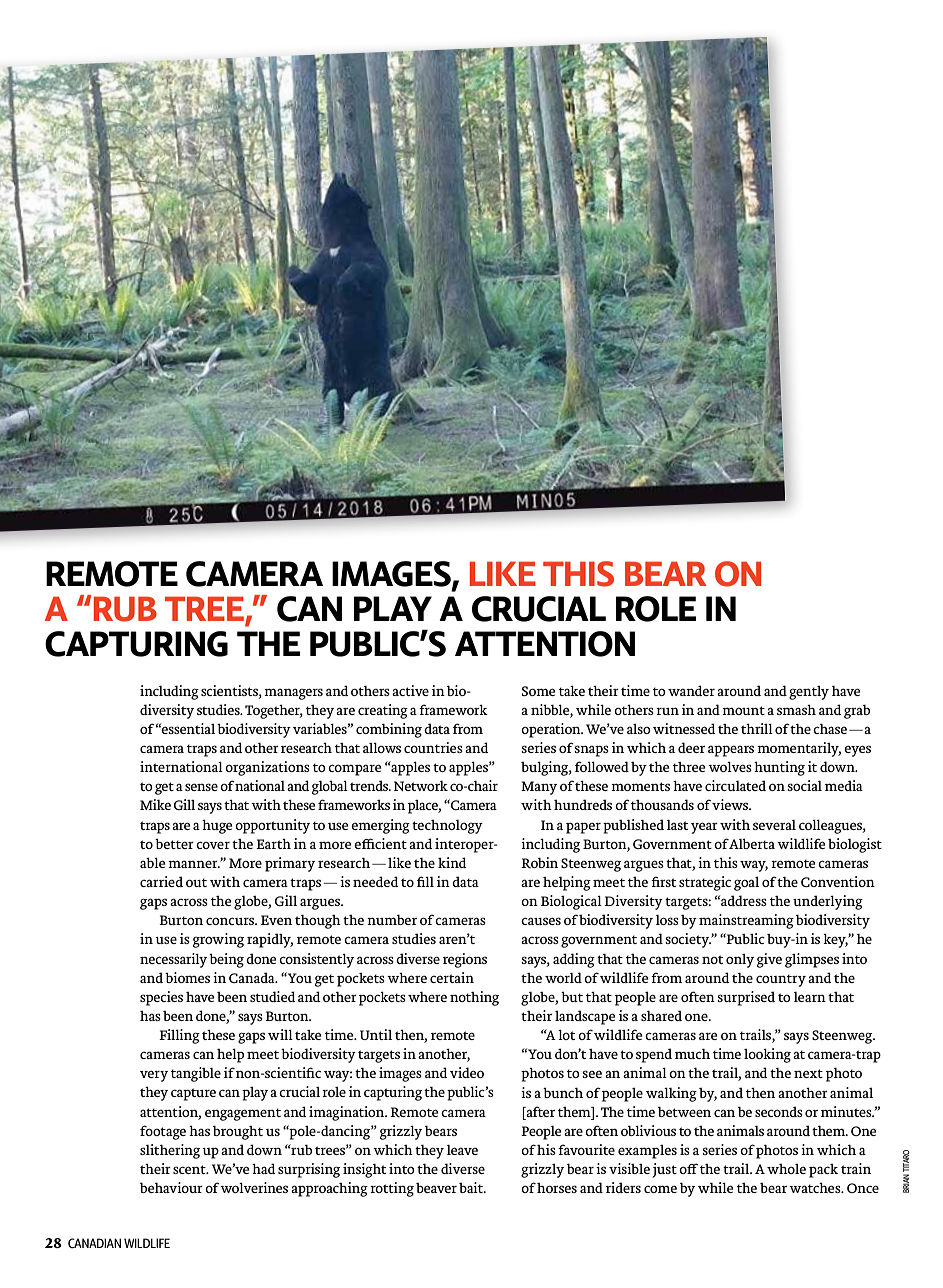 The width and height of the screenshot is (943, 1288). I want to click on managers, so click(293, 694).
